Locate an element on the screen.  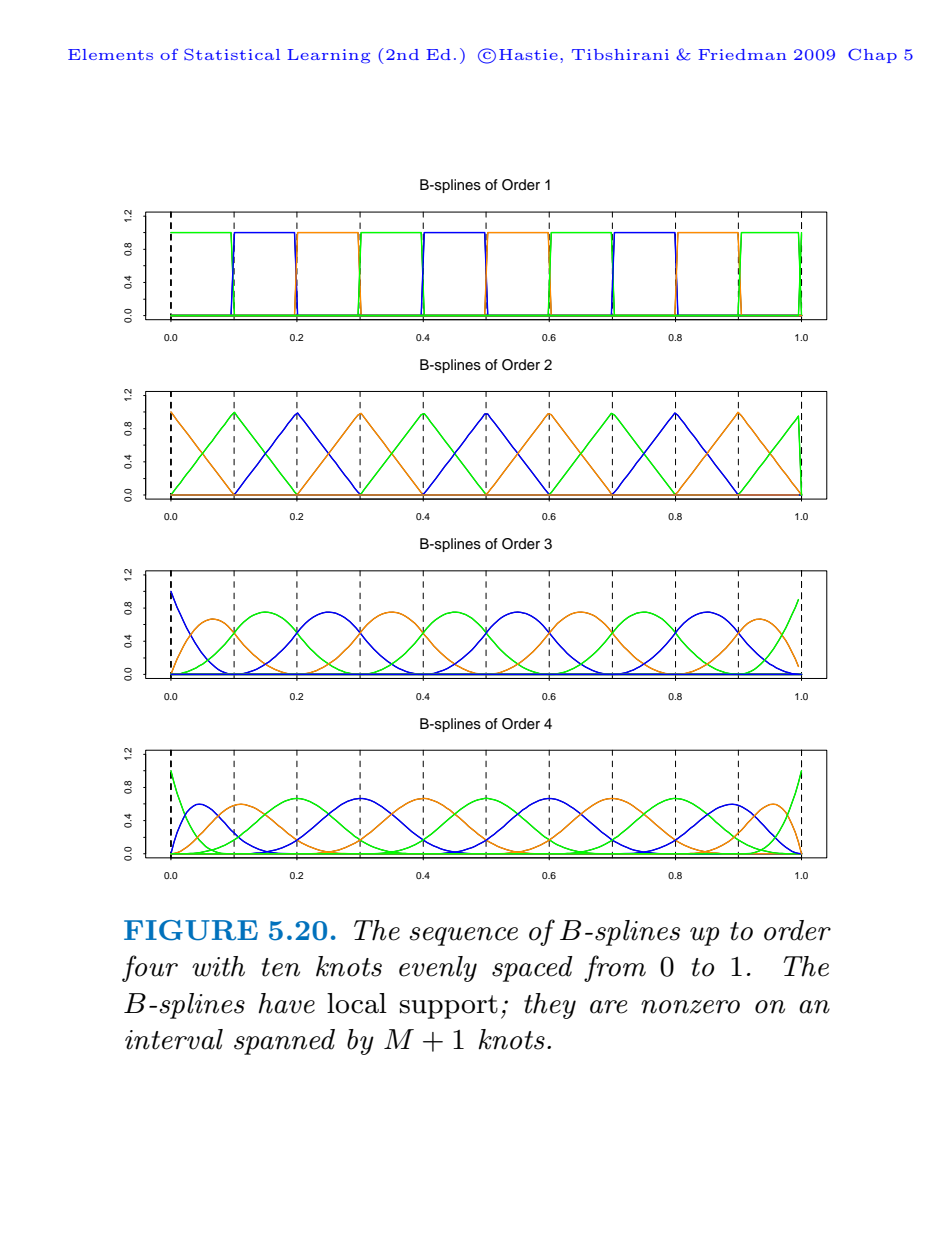
nonzero is located at coordinates (690, 1007).
